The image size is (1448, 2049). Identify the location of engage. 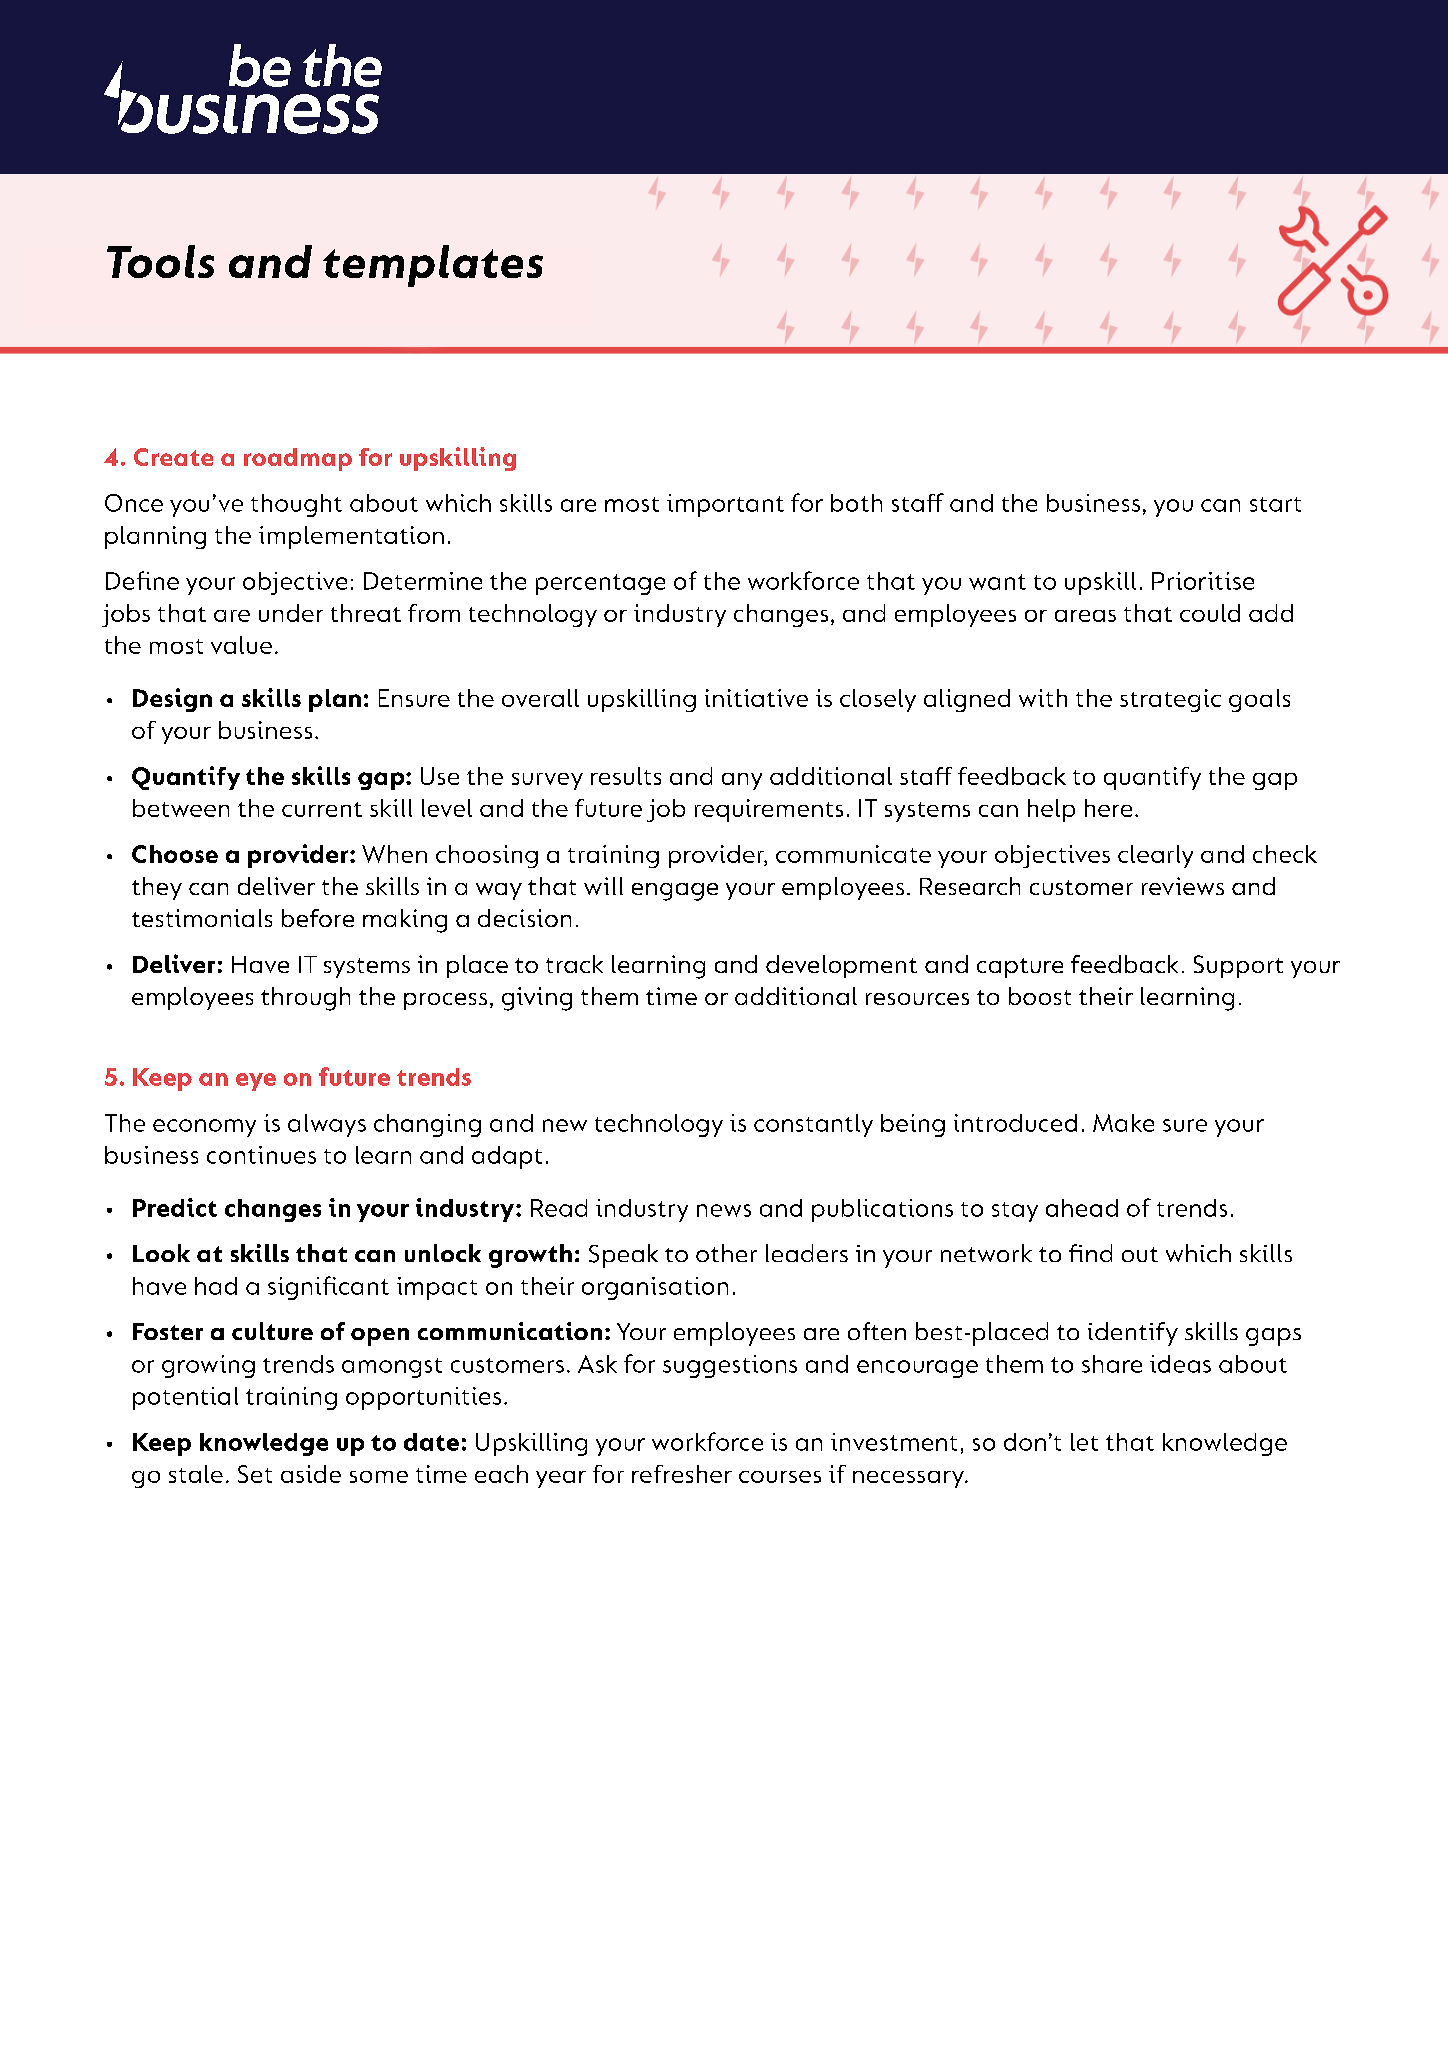
(675, 892).
